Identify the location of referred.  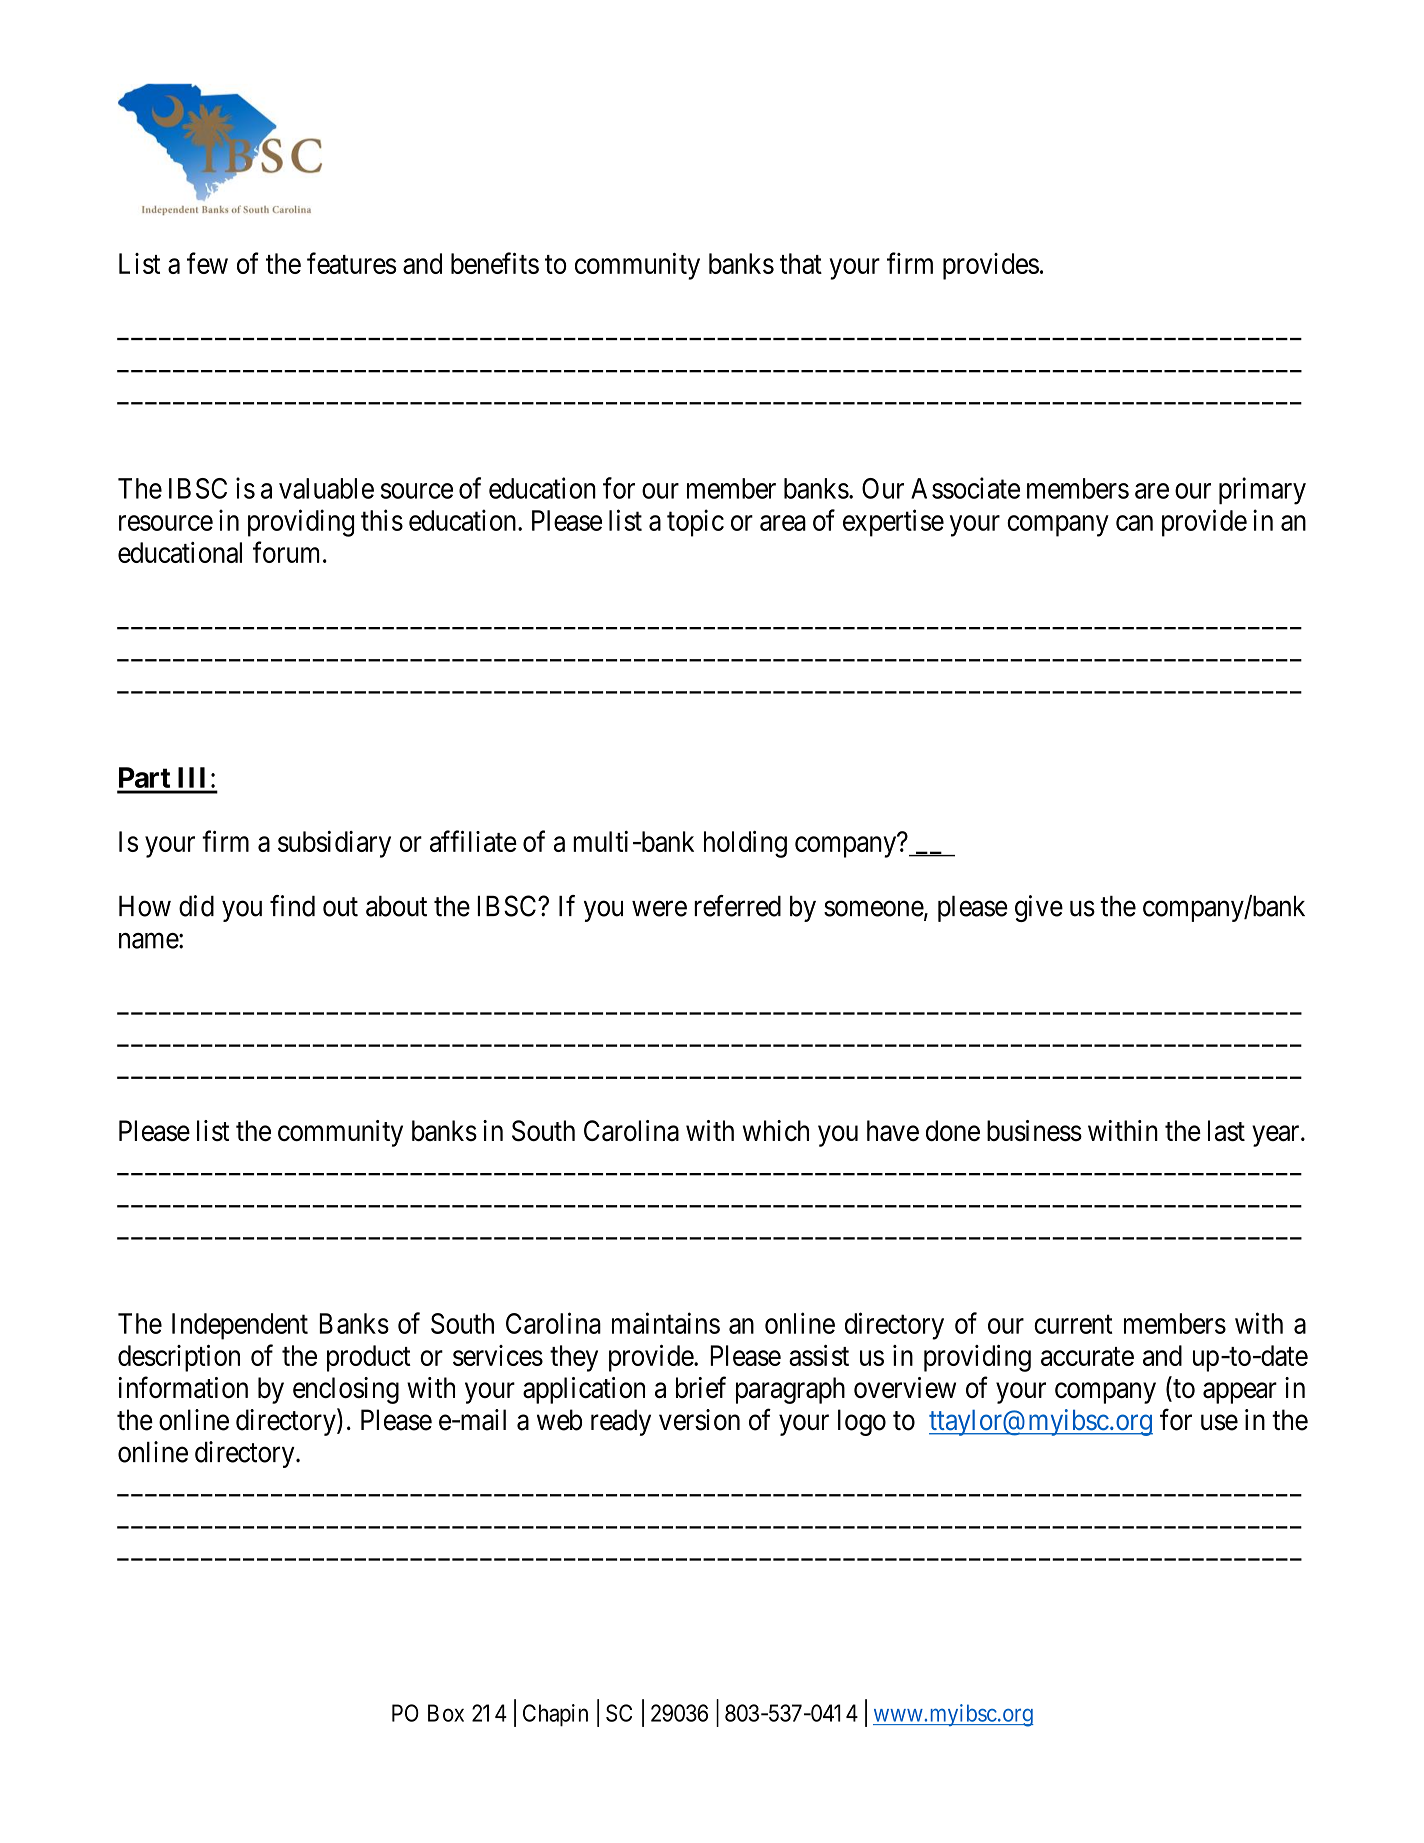
(737, 906).
